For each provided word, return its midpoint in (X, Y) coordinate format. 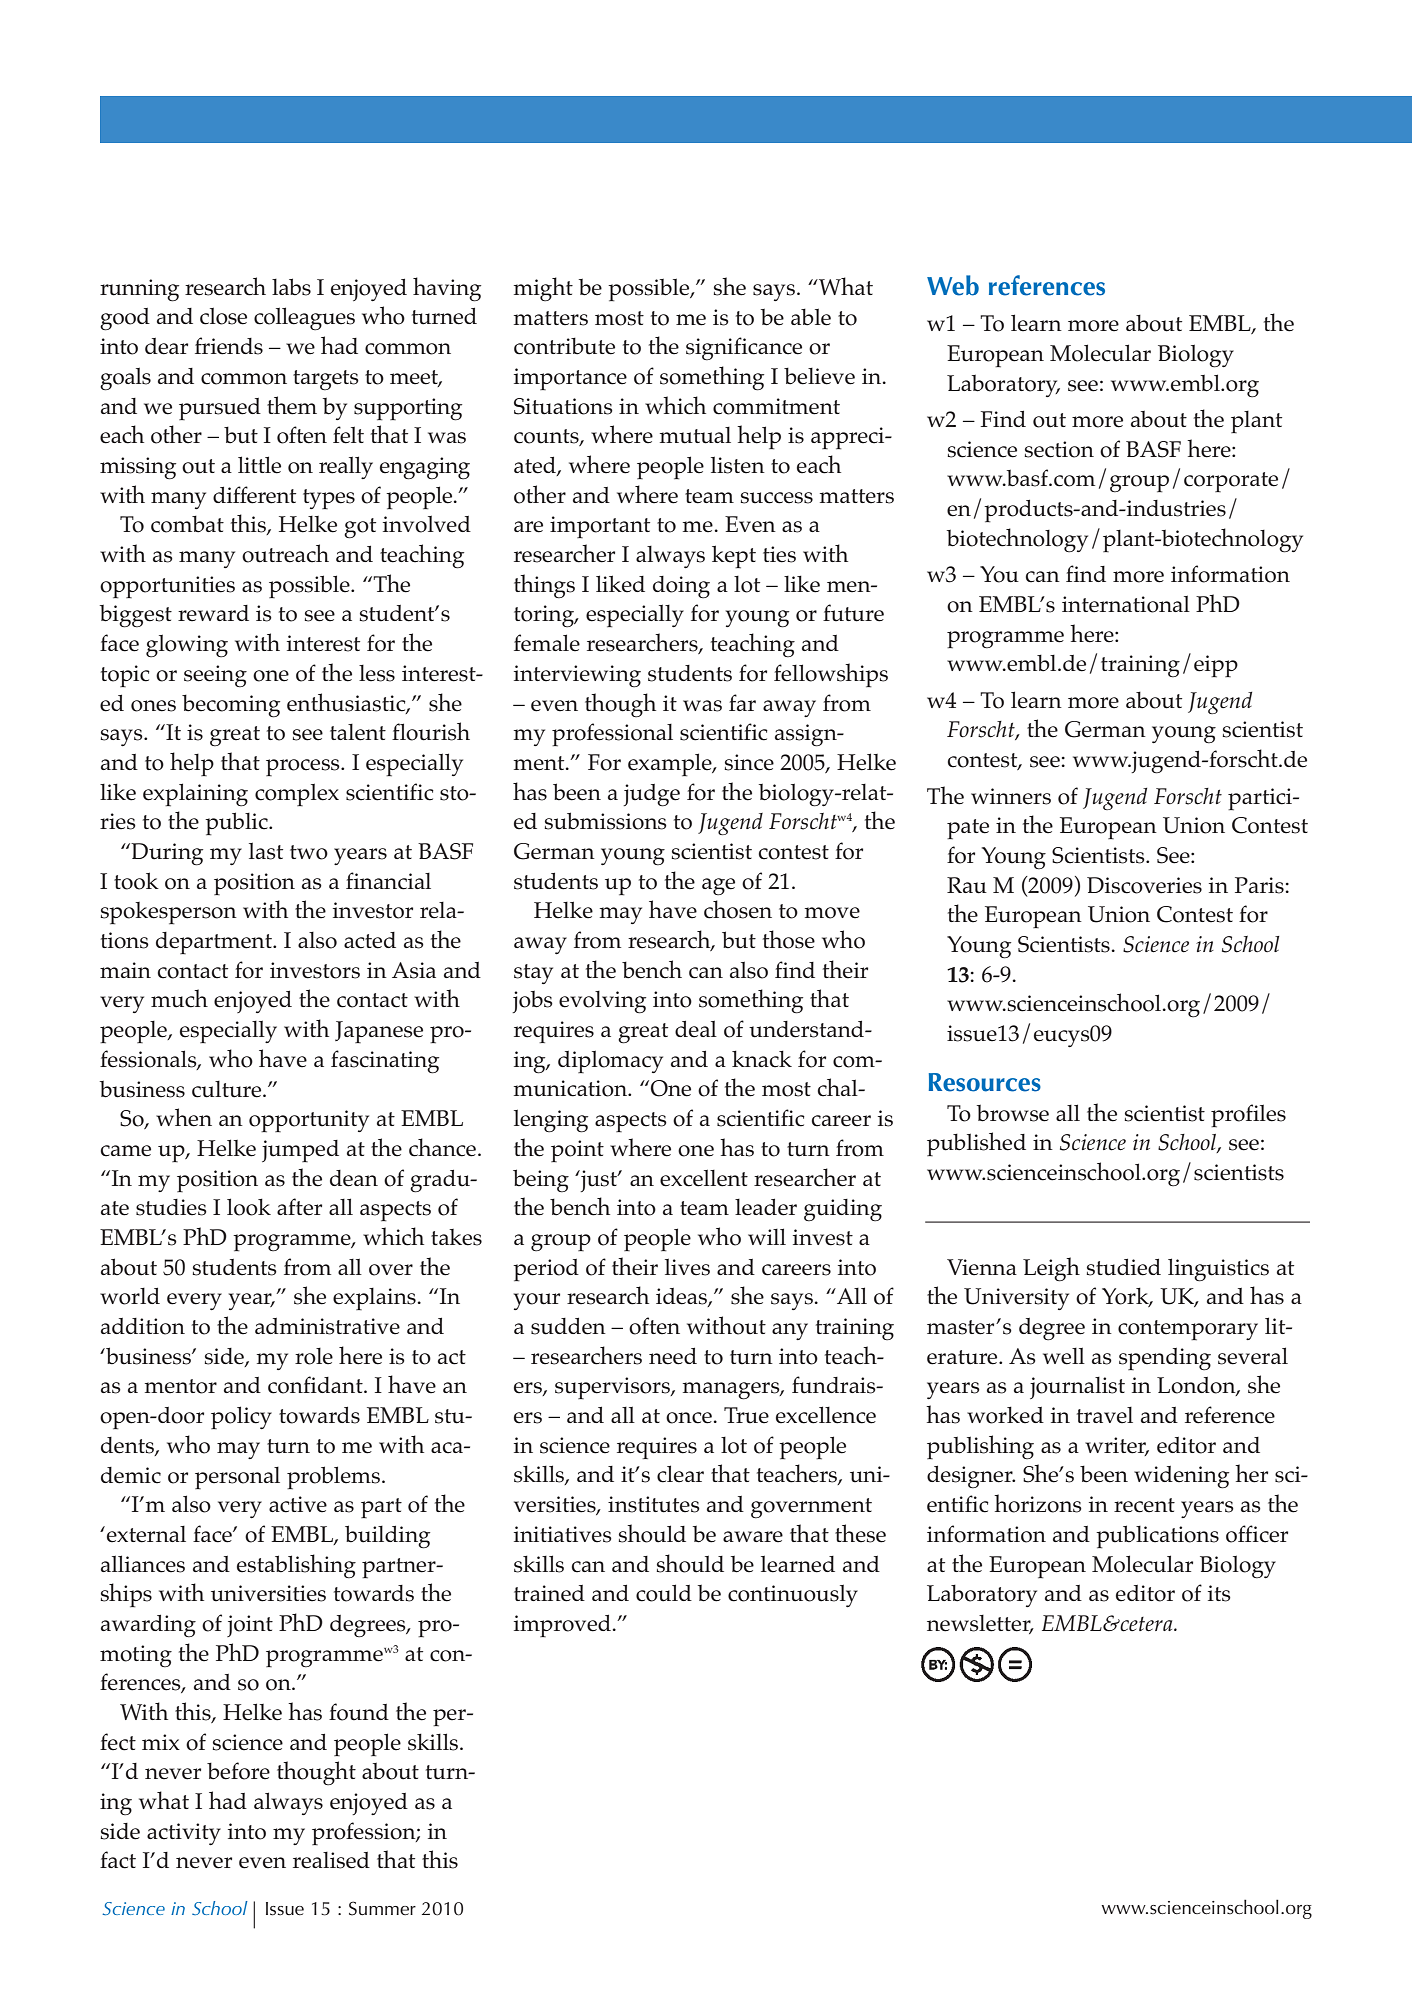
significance (744, 349)
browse (1013, 1113)
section (1059, 449)
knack (762, 1059)
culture (228, 1089)
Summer (382, 1908)
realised (331, 1860)
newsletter (980, 1624)
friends (229, 346)
